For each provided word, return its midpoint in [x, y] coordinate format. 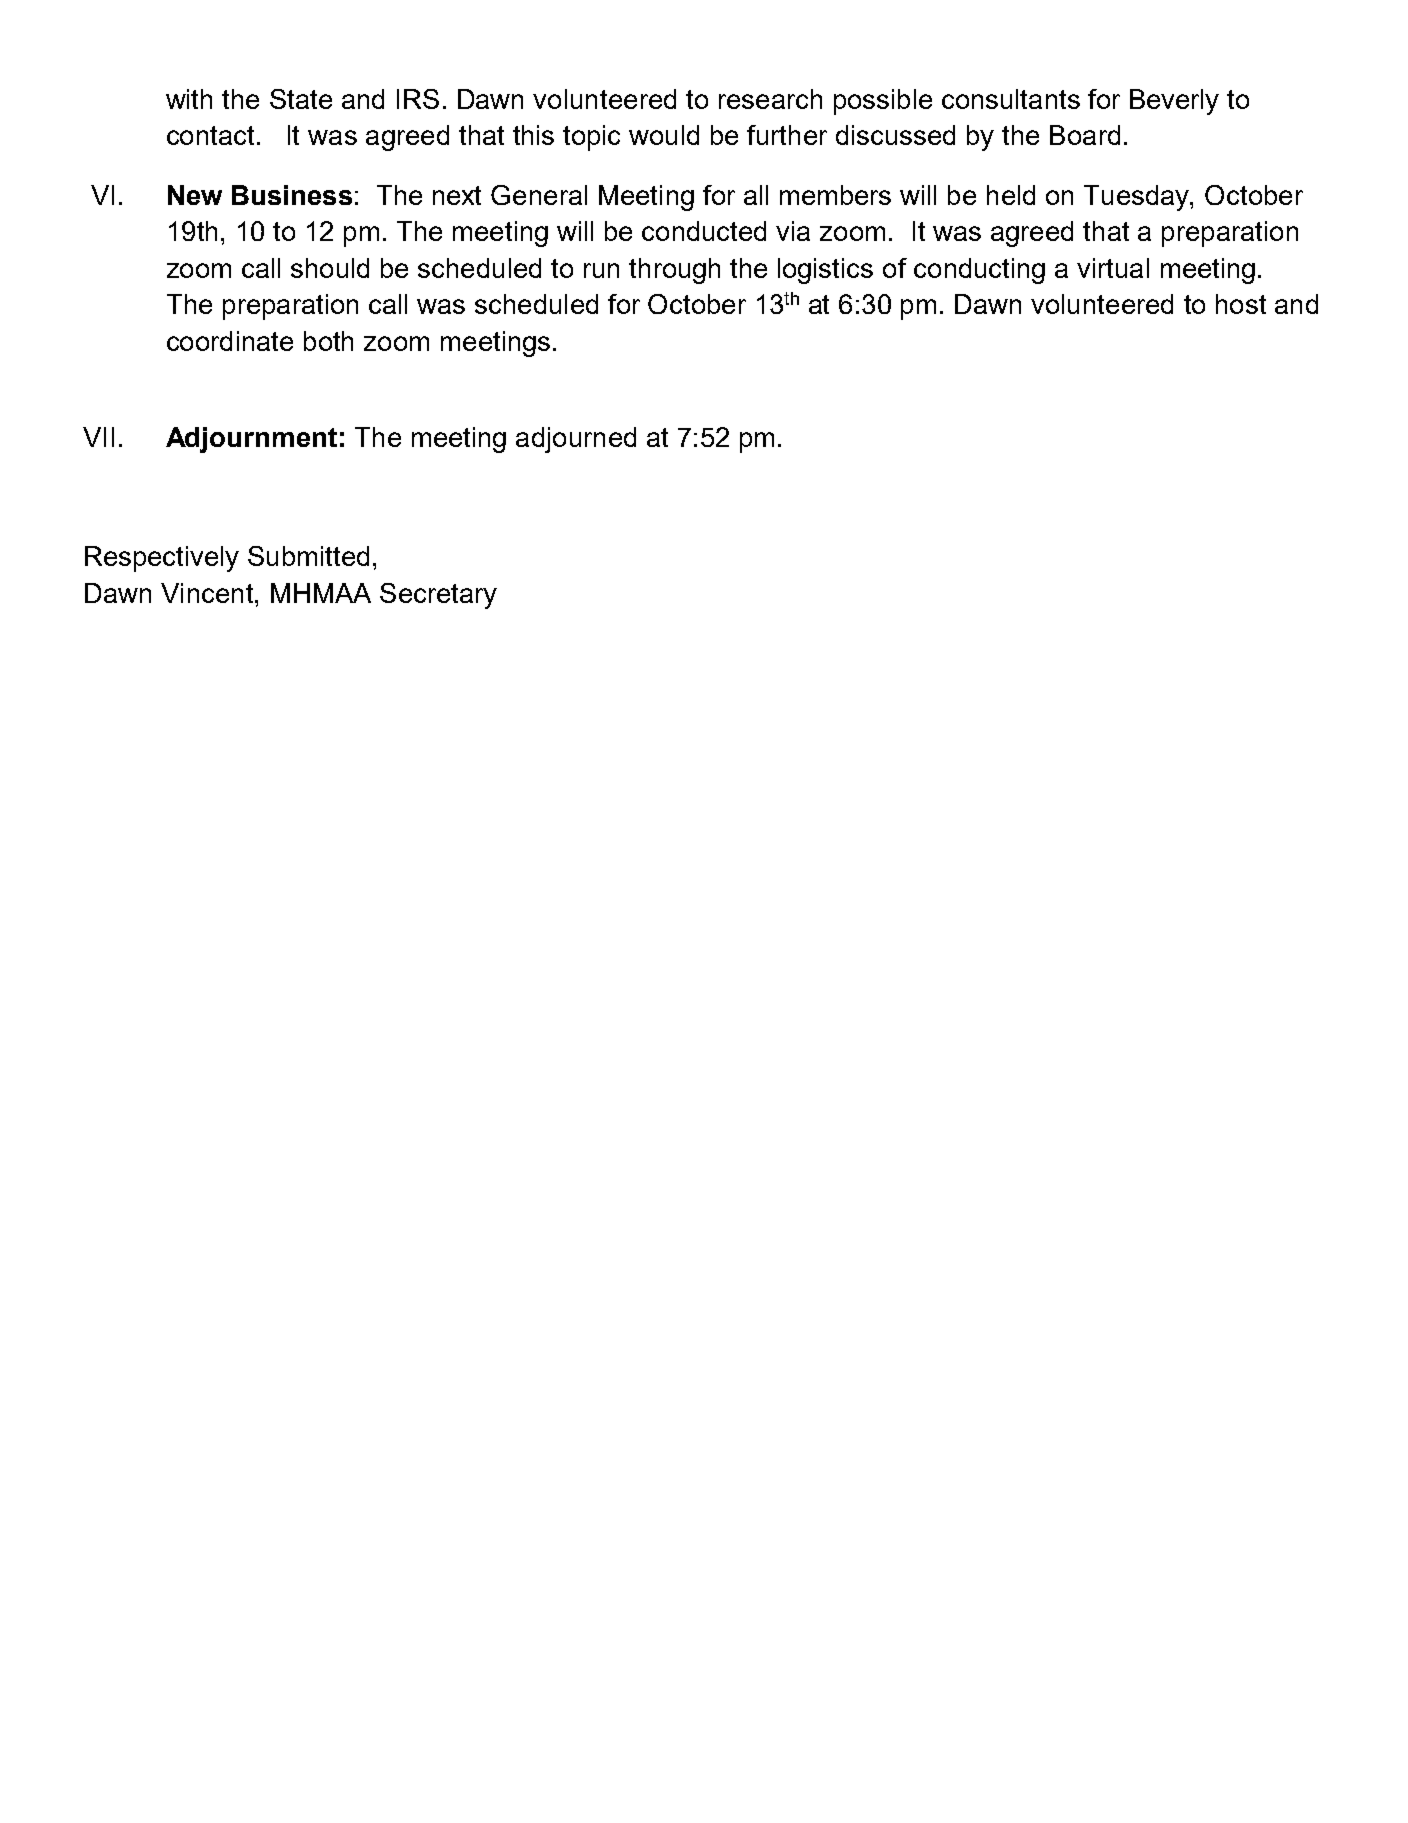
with [189, 99]
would [664, 135]
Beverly [1174, 102]
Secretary [438, 596]
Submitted [308, 556]
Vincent [208, 593]
